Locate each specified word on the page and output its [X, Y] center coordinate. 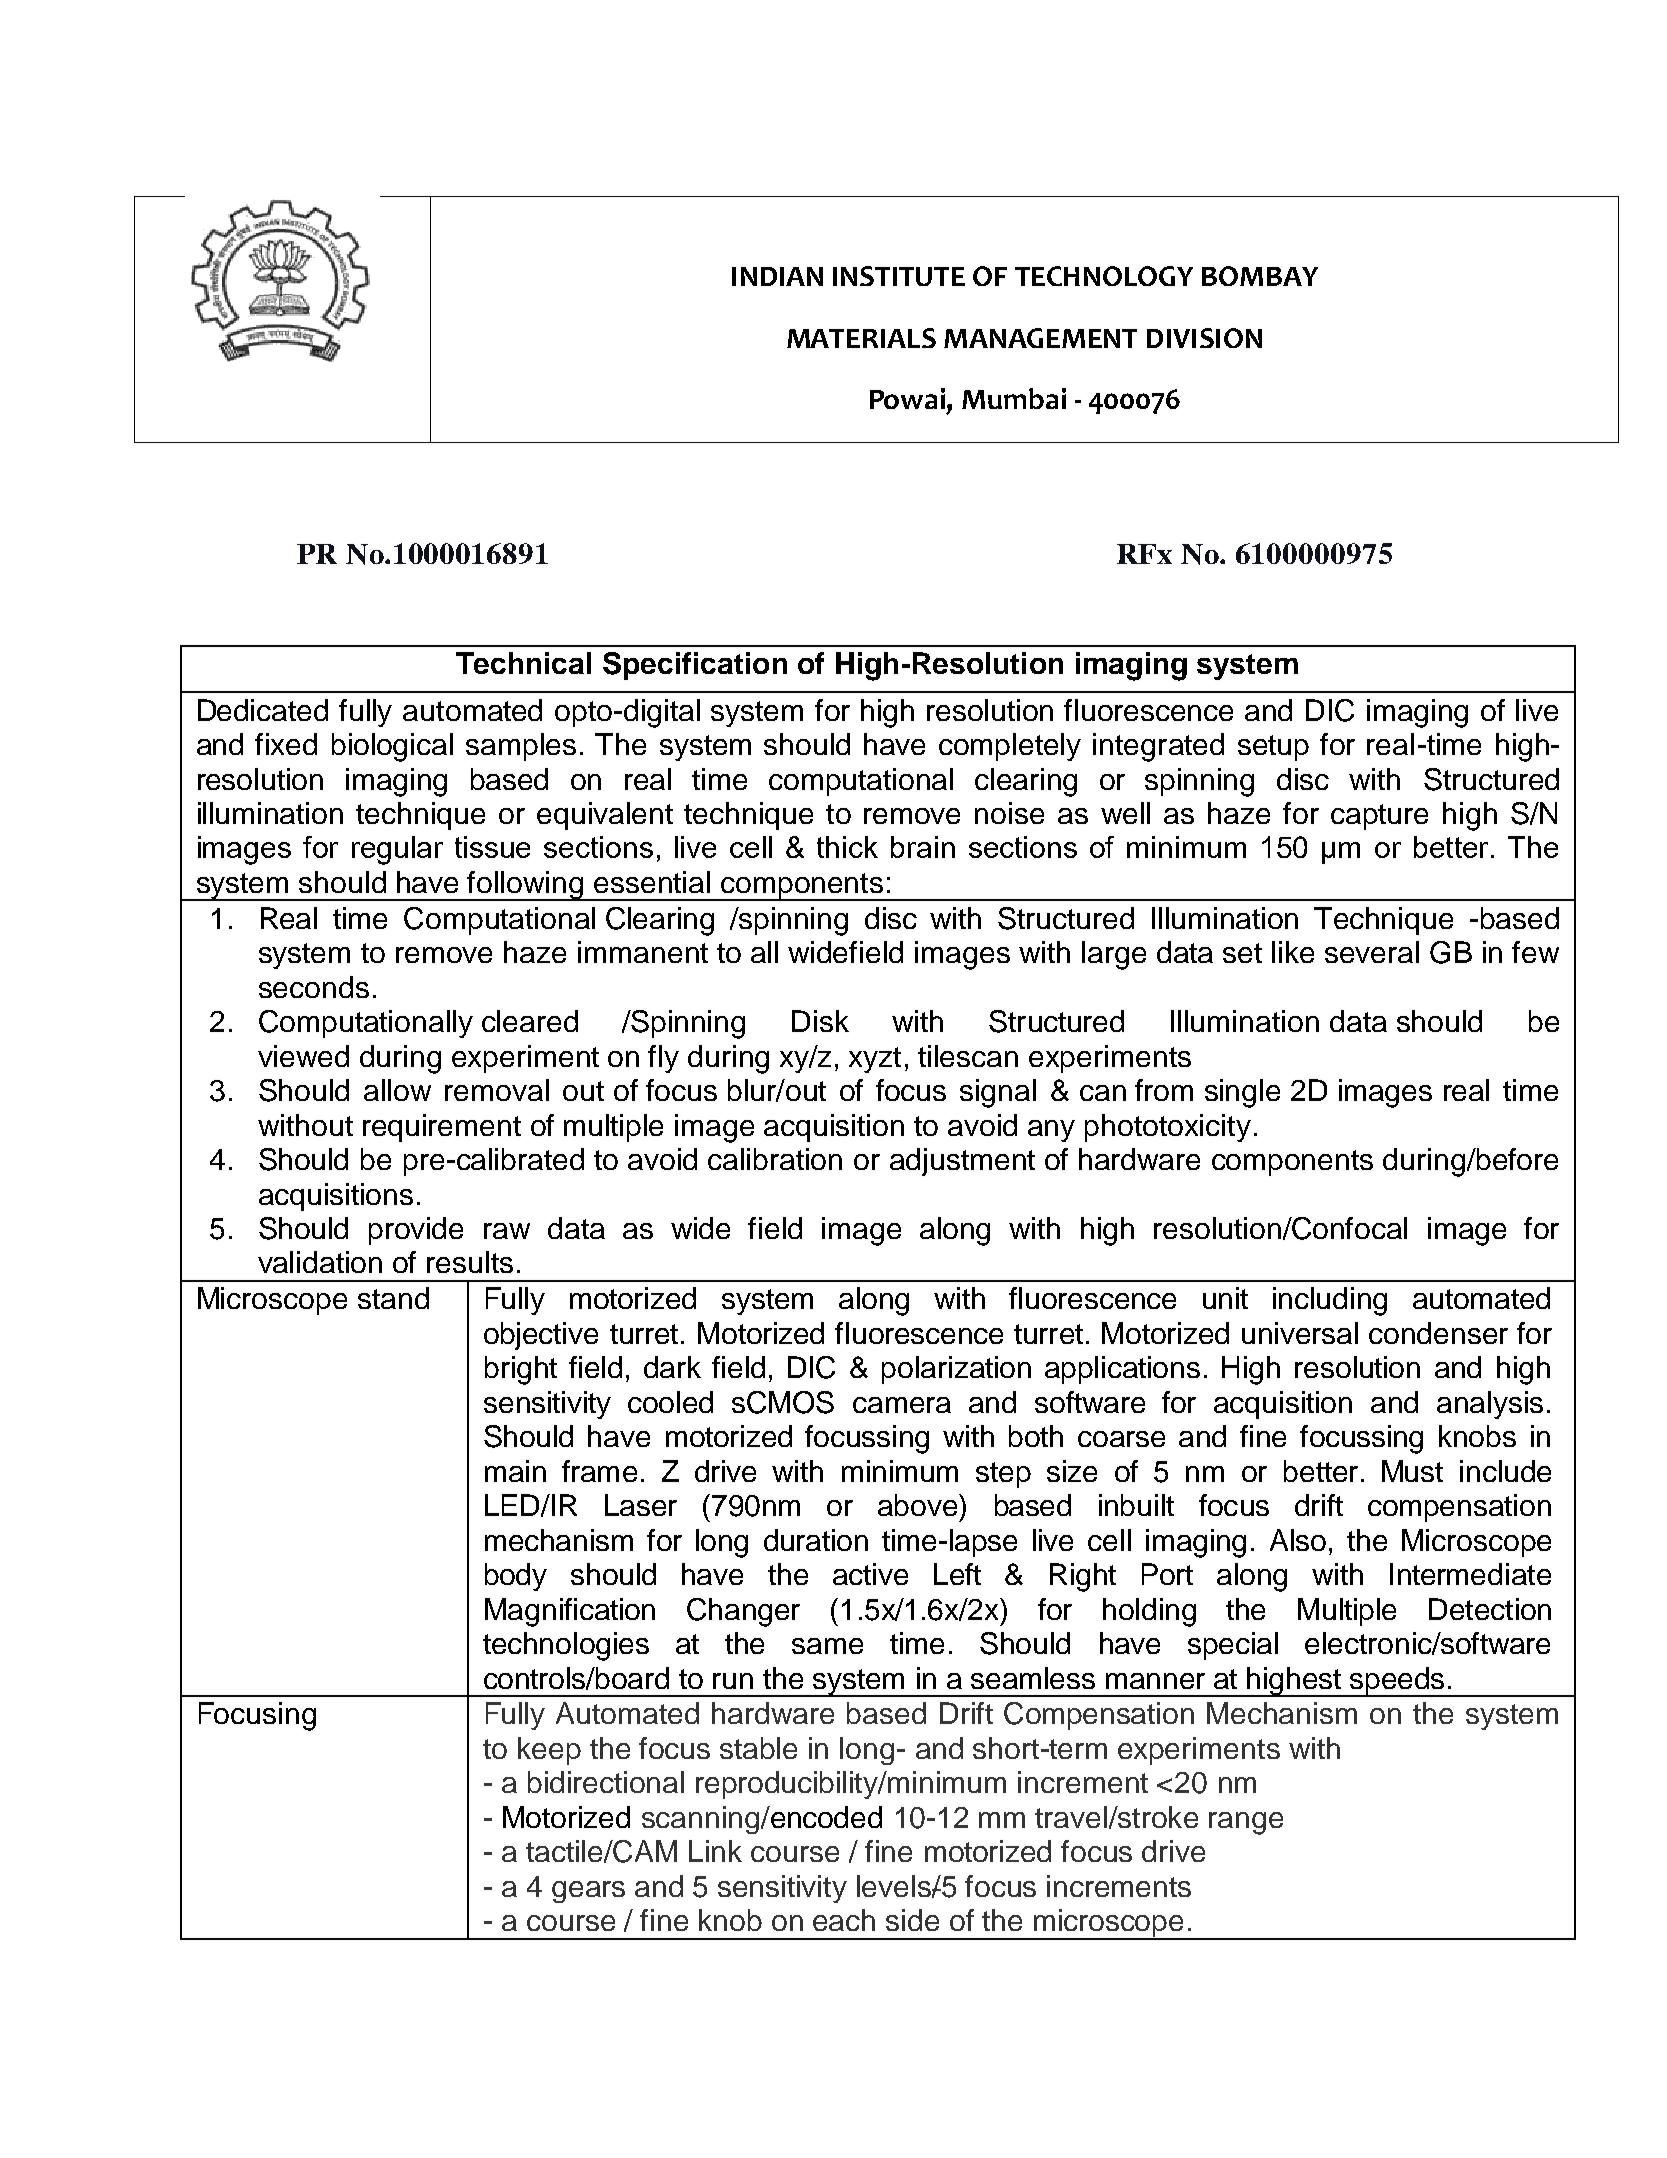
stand [393, 1298]
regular [397, 850]
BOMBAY [1260, 276]
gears [588, 1892]
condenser [1438, 1333]
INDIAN [777, 276]
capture [1379, 817]
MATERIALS [861, 338]
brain [923, 847]
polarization [956, 1370]
